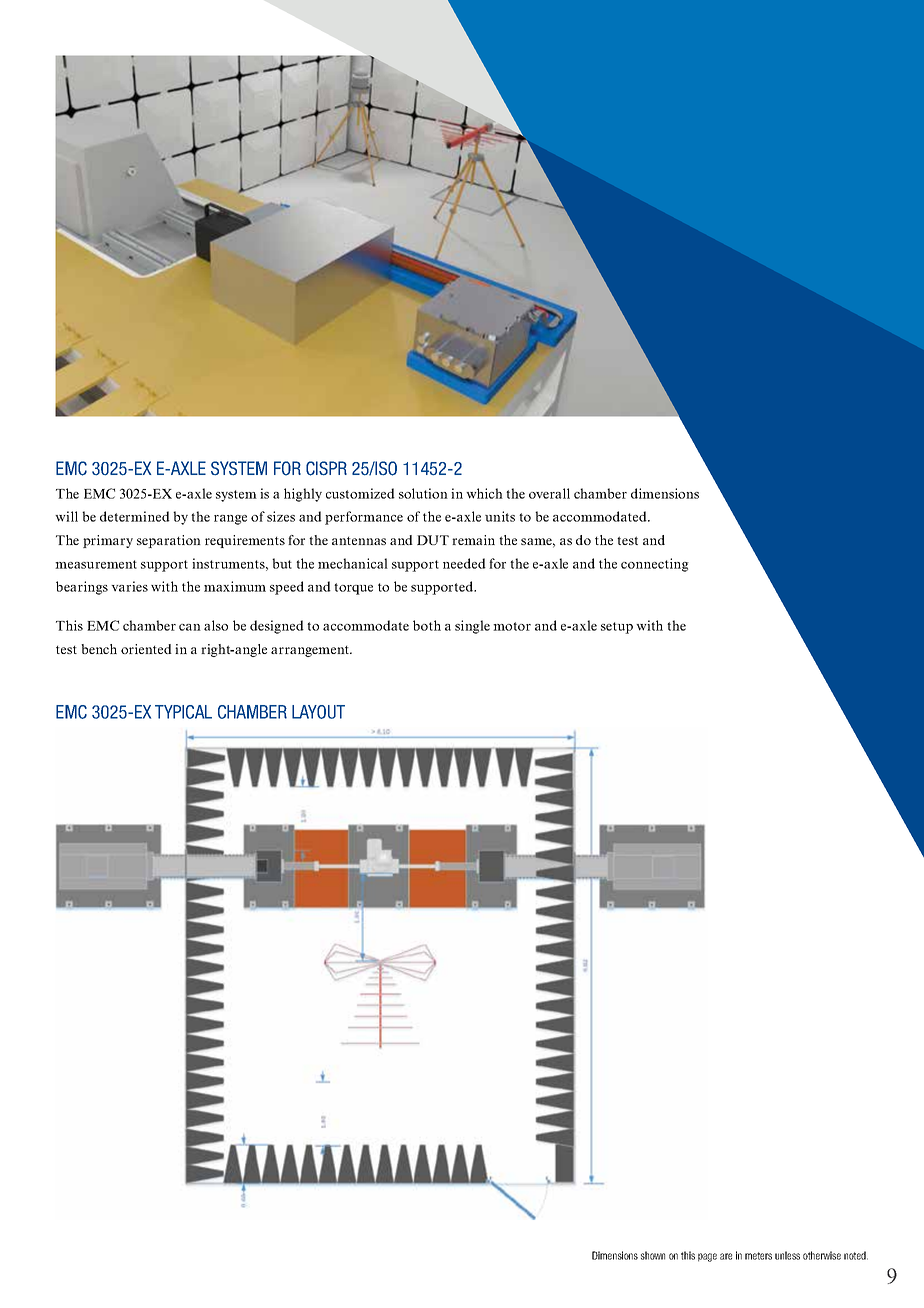 Image resolution: width=924 pixels, height=1308 pixels. I want to click on determined, so click(135, 516).
